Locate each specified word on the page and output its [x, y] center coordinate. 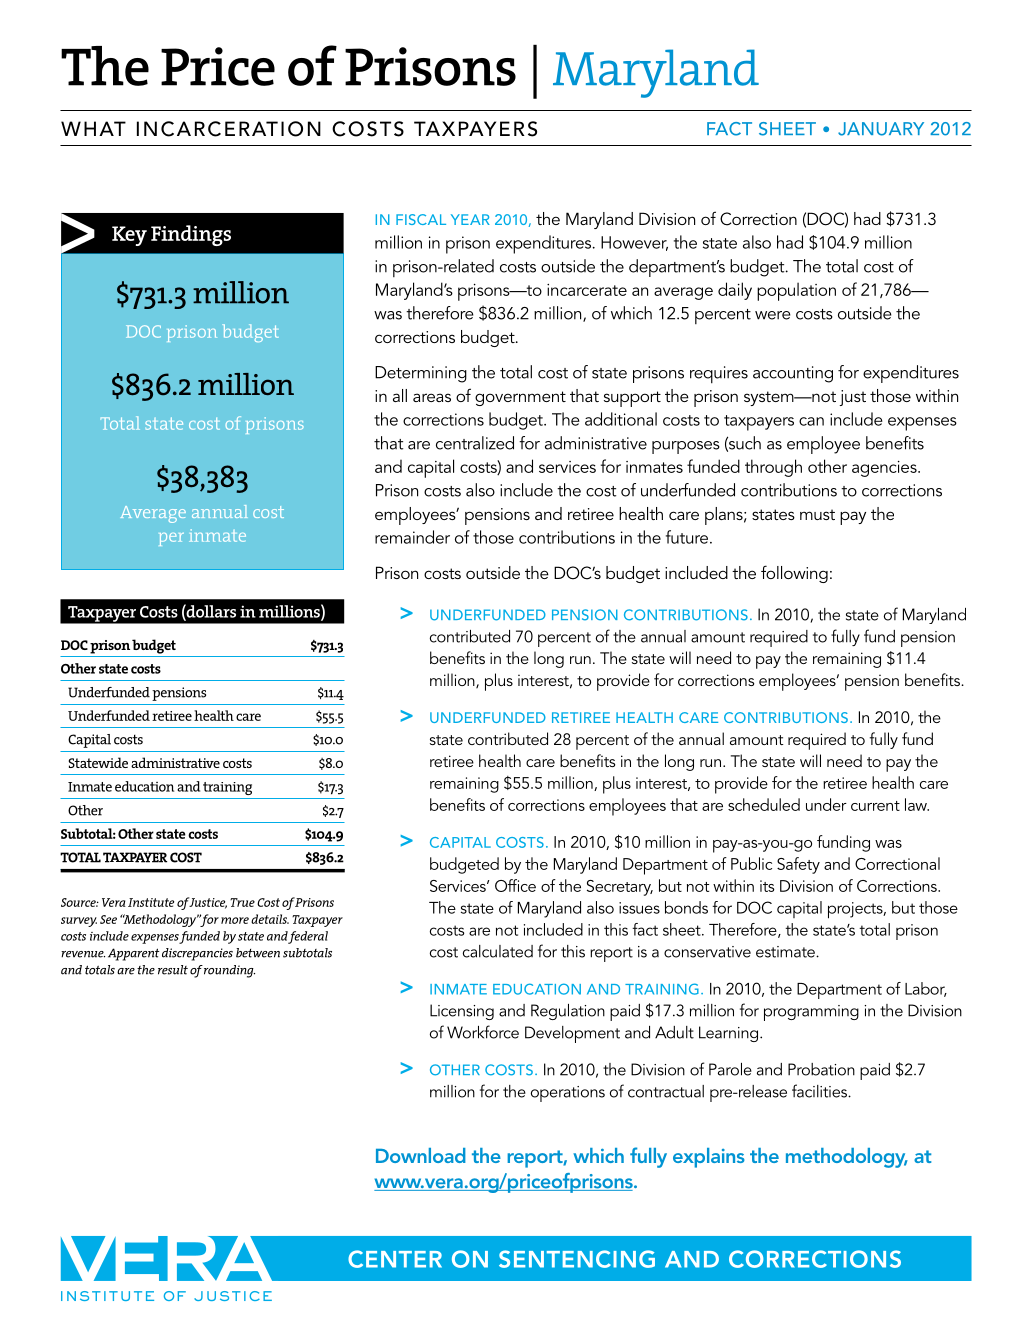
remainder [412, 537]
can [811, 421]
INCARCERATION [229, 129]
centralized [475, 443]
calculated [498, 951]
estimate [786, 952]
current [875, 806]
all [400, 395]
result [173, 970]
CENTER [395, 1259]
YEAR [470, 219]
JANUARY [881, 129]
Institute [151, 902]
